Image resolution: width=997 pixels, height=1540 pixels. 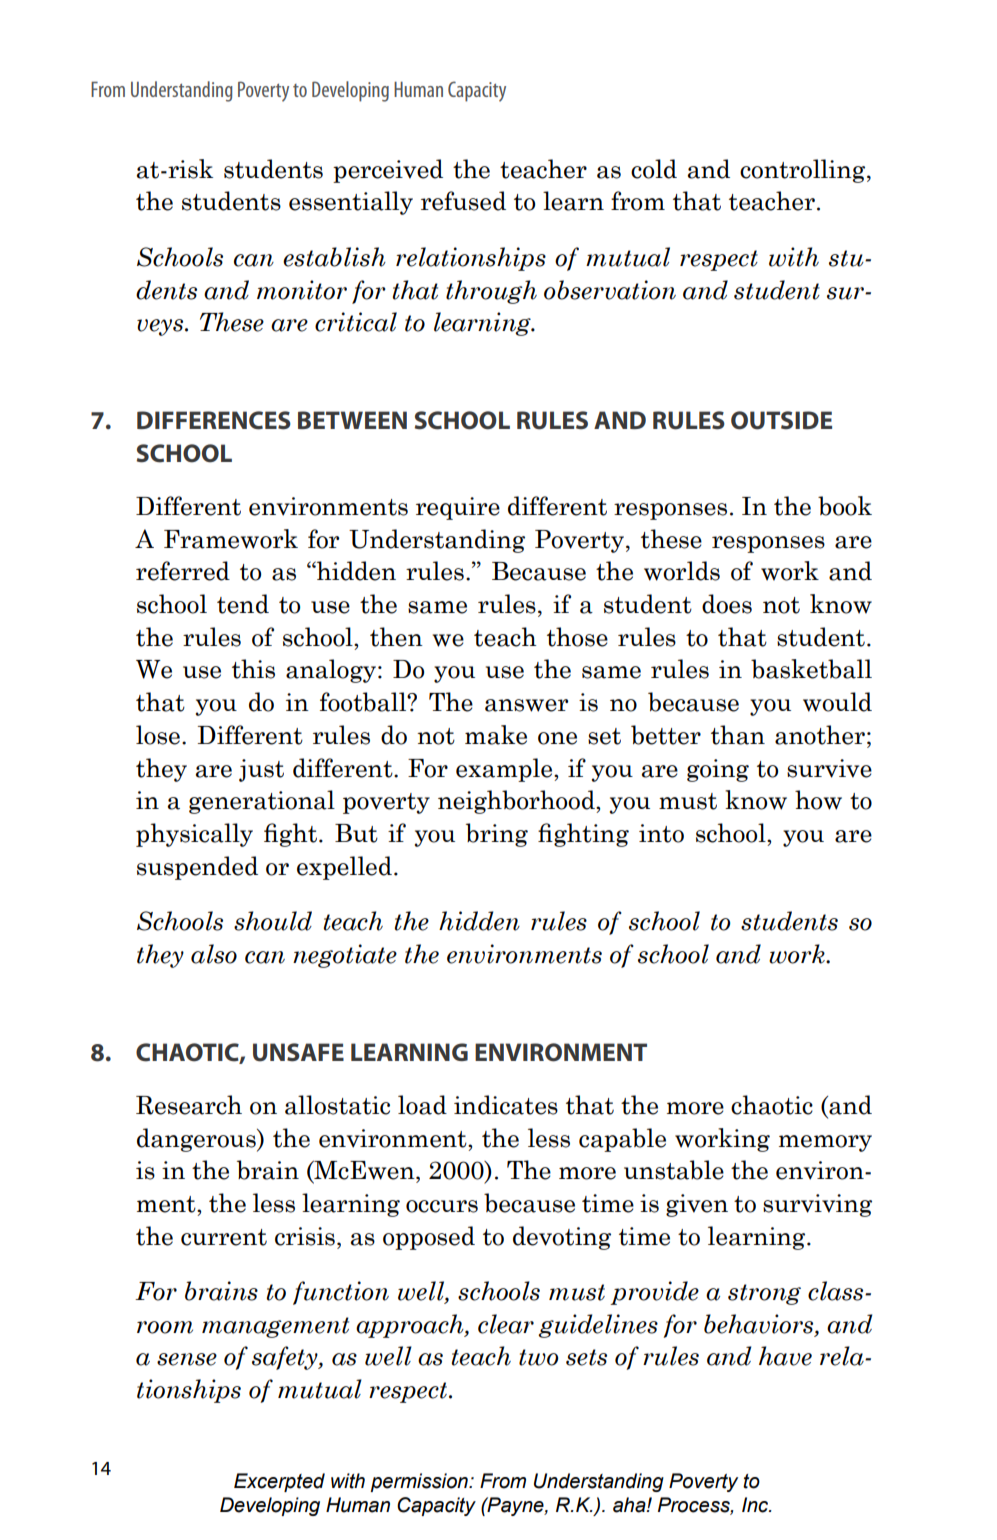 What do you see at coordinates (262, 802) in the image?
I see `generational` at bounding box center [262, 802].
